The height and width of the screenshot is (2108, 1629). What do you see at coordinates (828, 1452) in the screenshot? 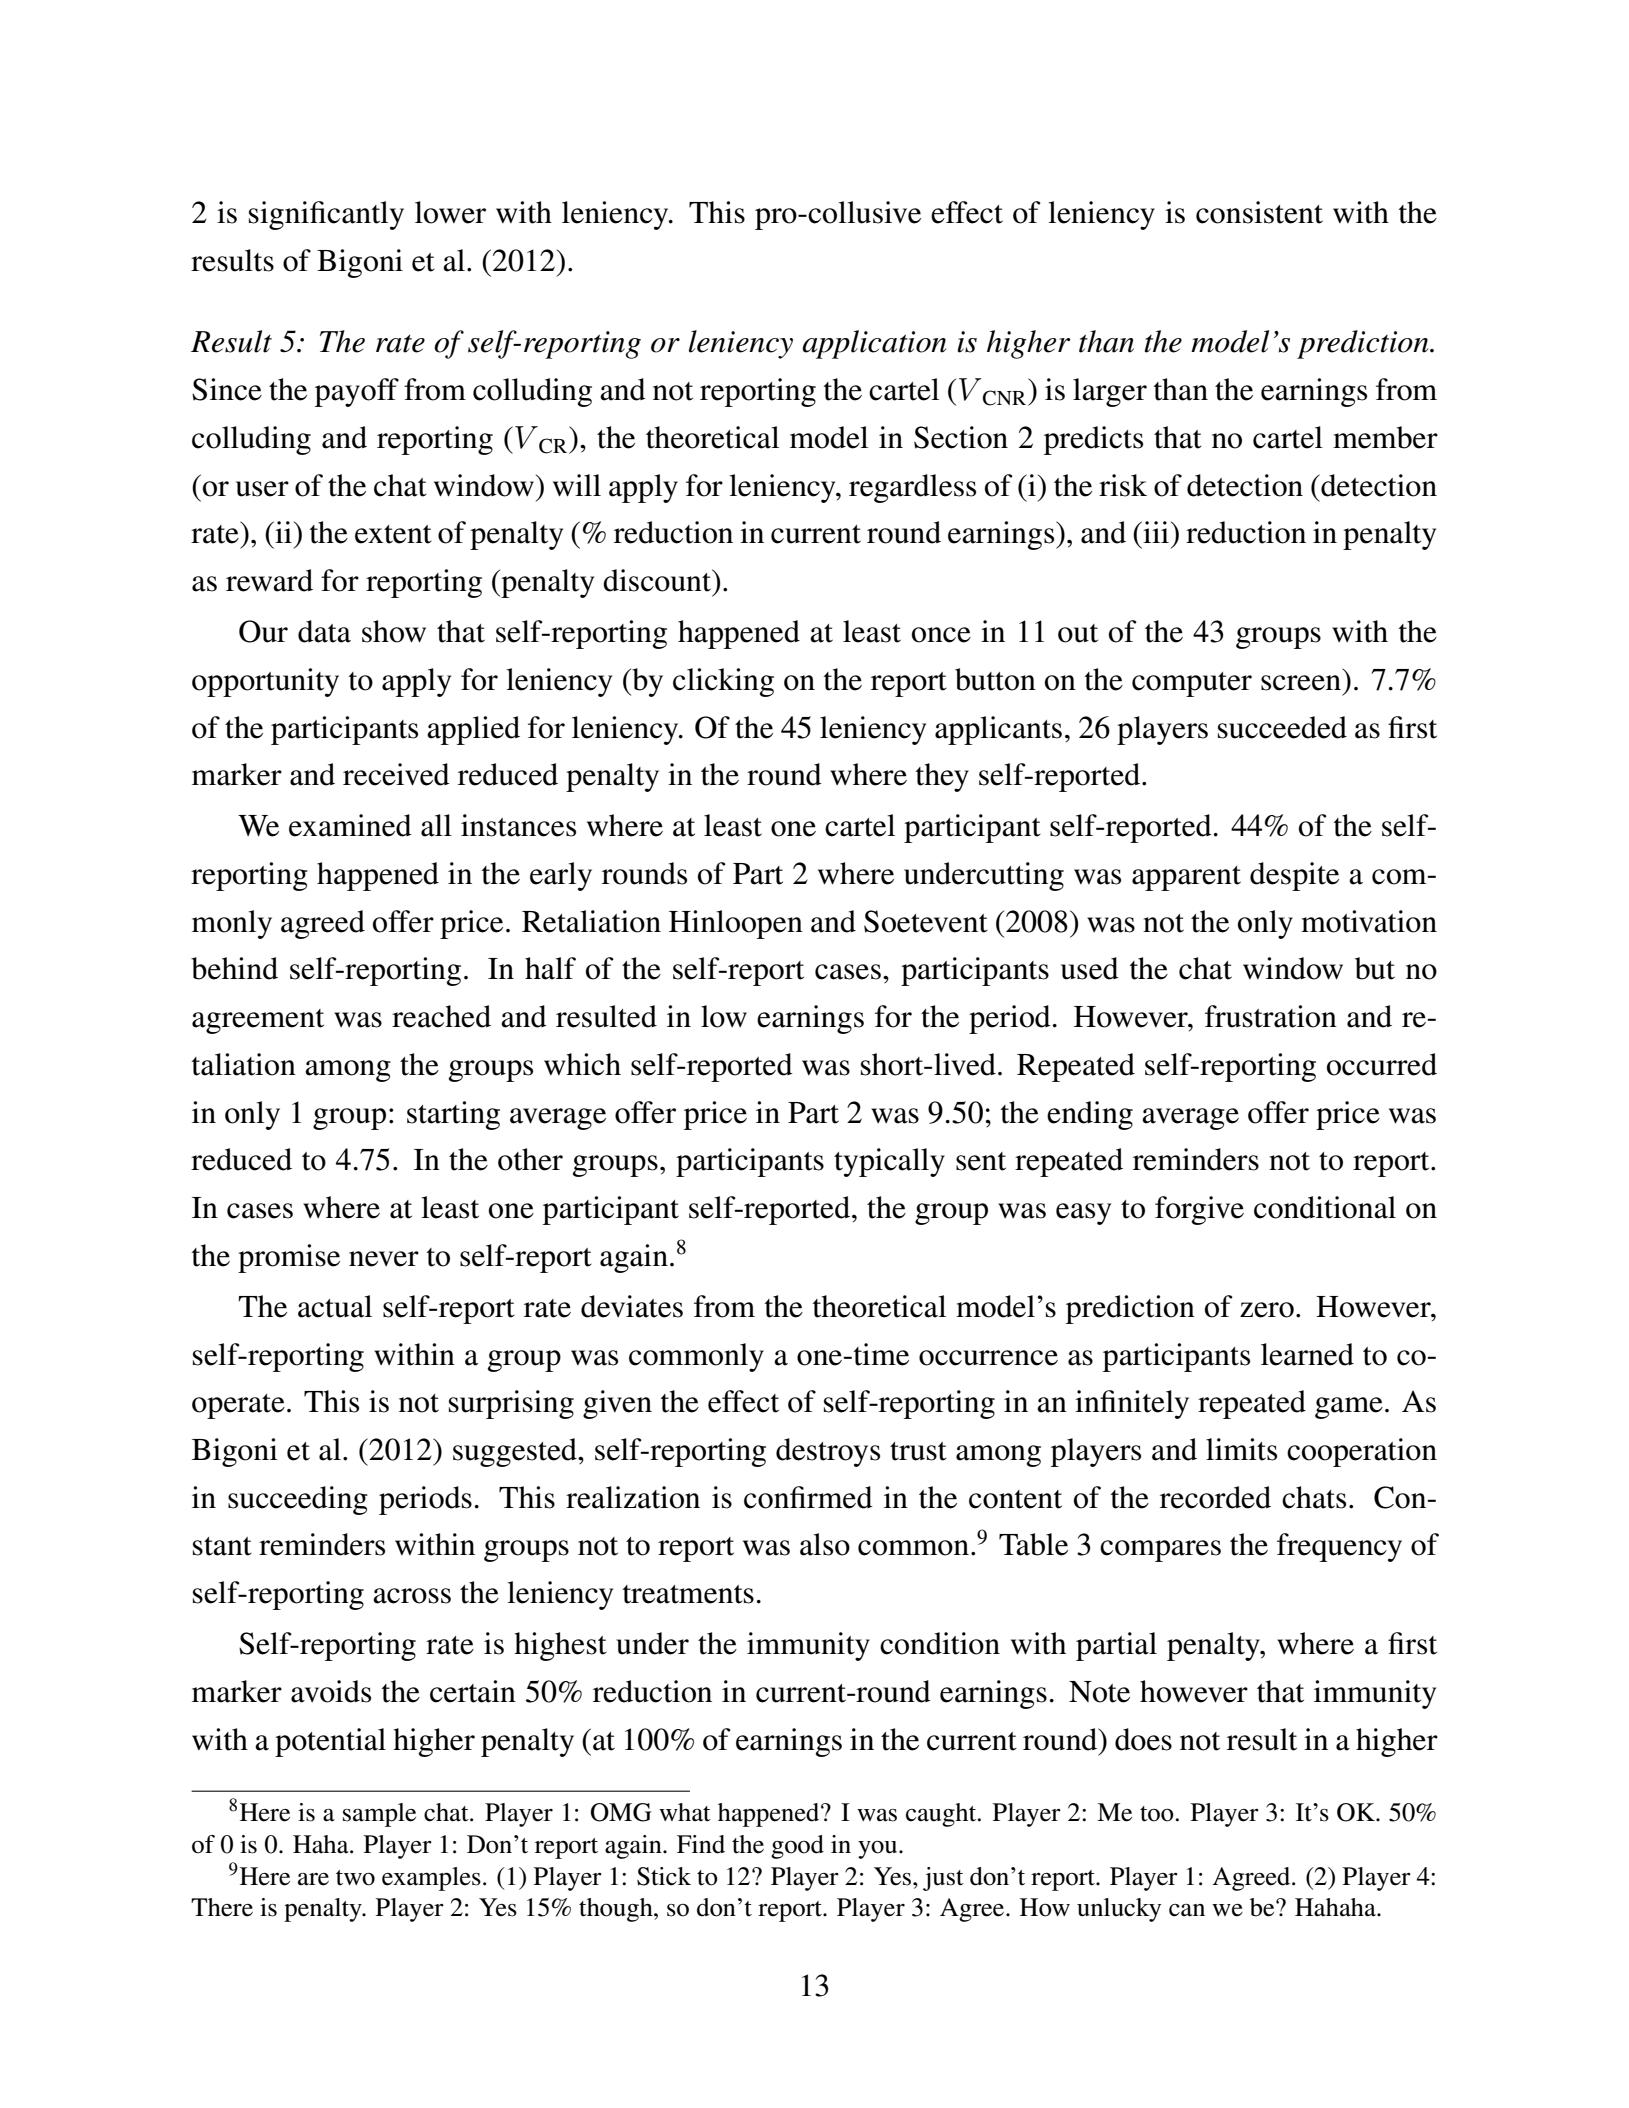
I see `destroys` at bounding box center [828, 1452].
